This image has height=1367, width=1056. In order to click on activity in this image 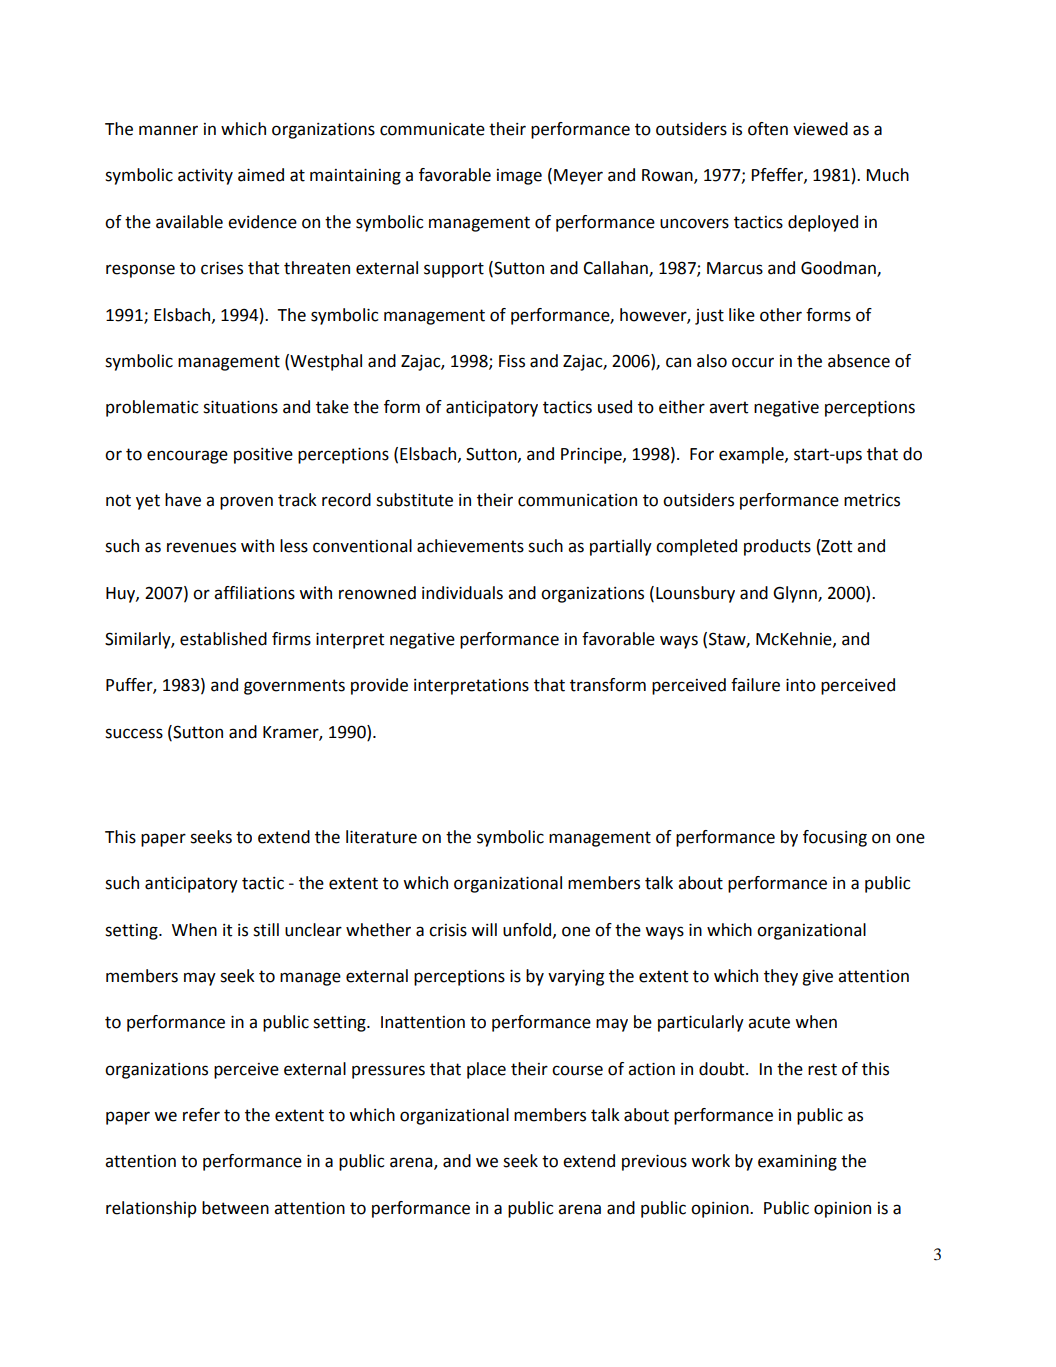, I will do `click(205, 177)`.
